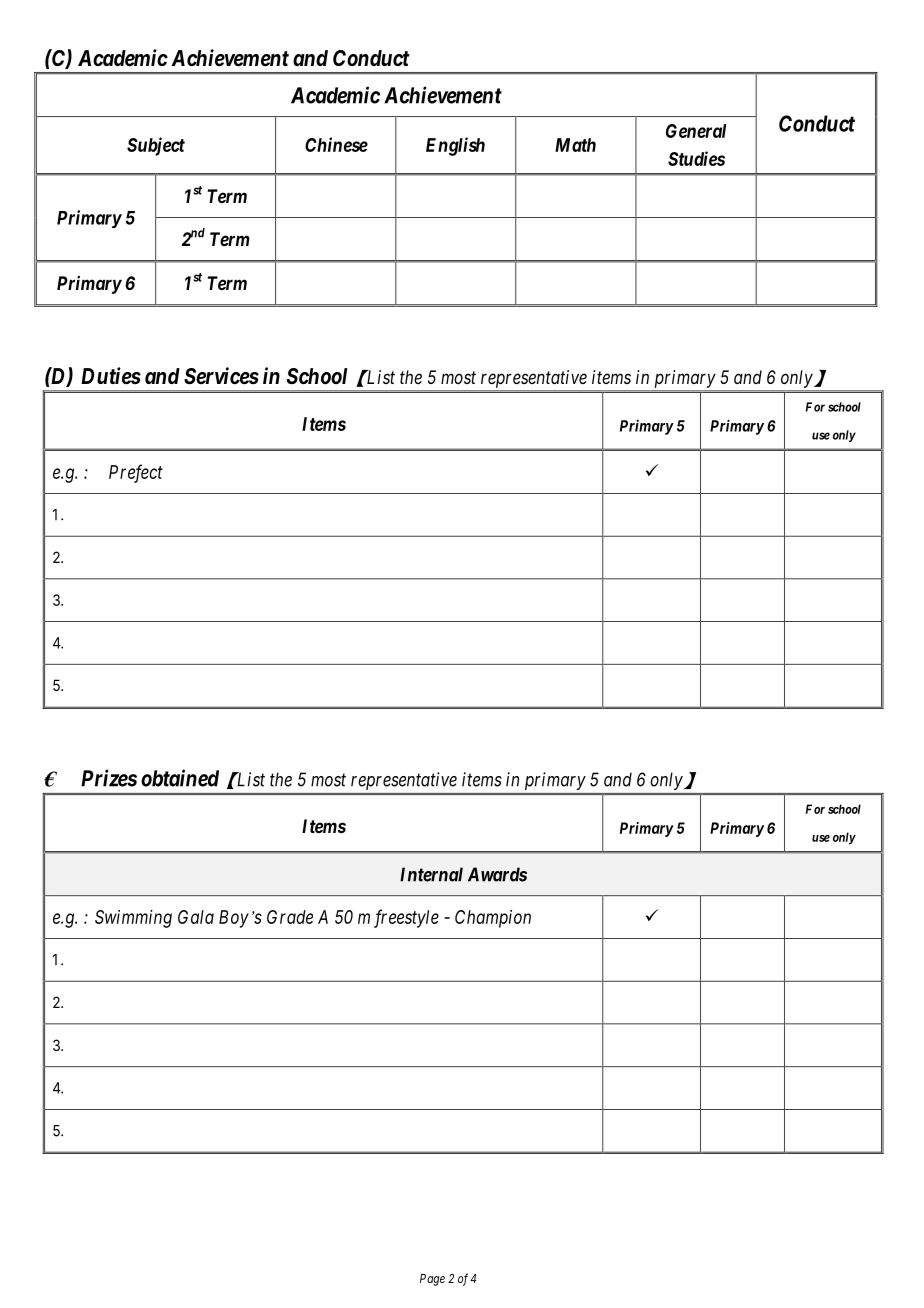 The height and width of the page is (1308, 924). What do you see at coordinates (493, 919) in the page?
I see `Champion` at bounding box center [493, 919].
